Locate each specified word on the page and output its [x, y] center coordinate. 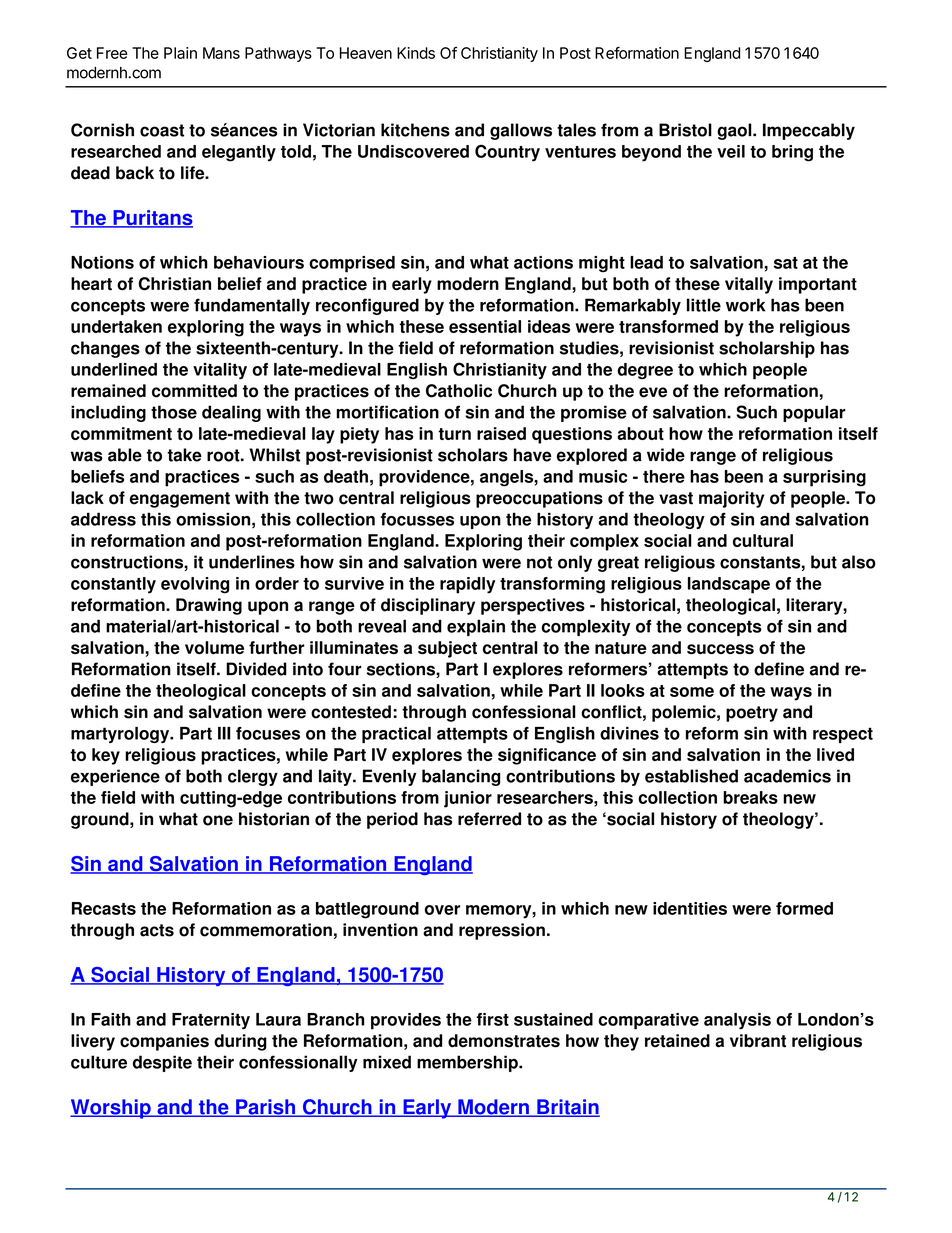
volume [214, 647]
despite [162, 1063]
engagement [180, 500]
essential [485, 326]
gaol [735, 131]
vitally [749, 285]
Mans [221, 53]
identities [690, 908]
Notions [102, 262]
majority [731, 499]
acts [157, 930]
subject [447, 649]
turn [454, 434]
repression [502, 931]
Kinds [416, 53]
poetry [752, 714]
